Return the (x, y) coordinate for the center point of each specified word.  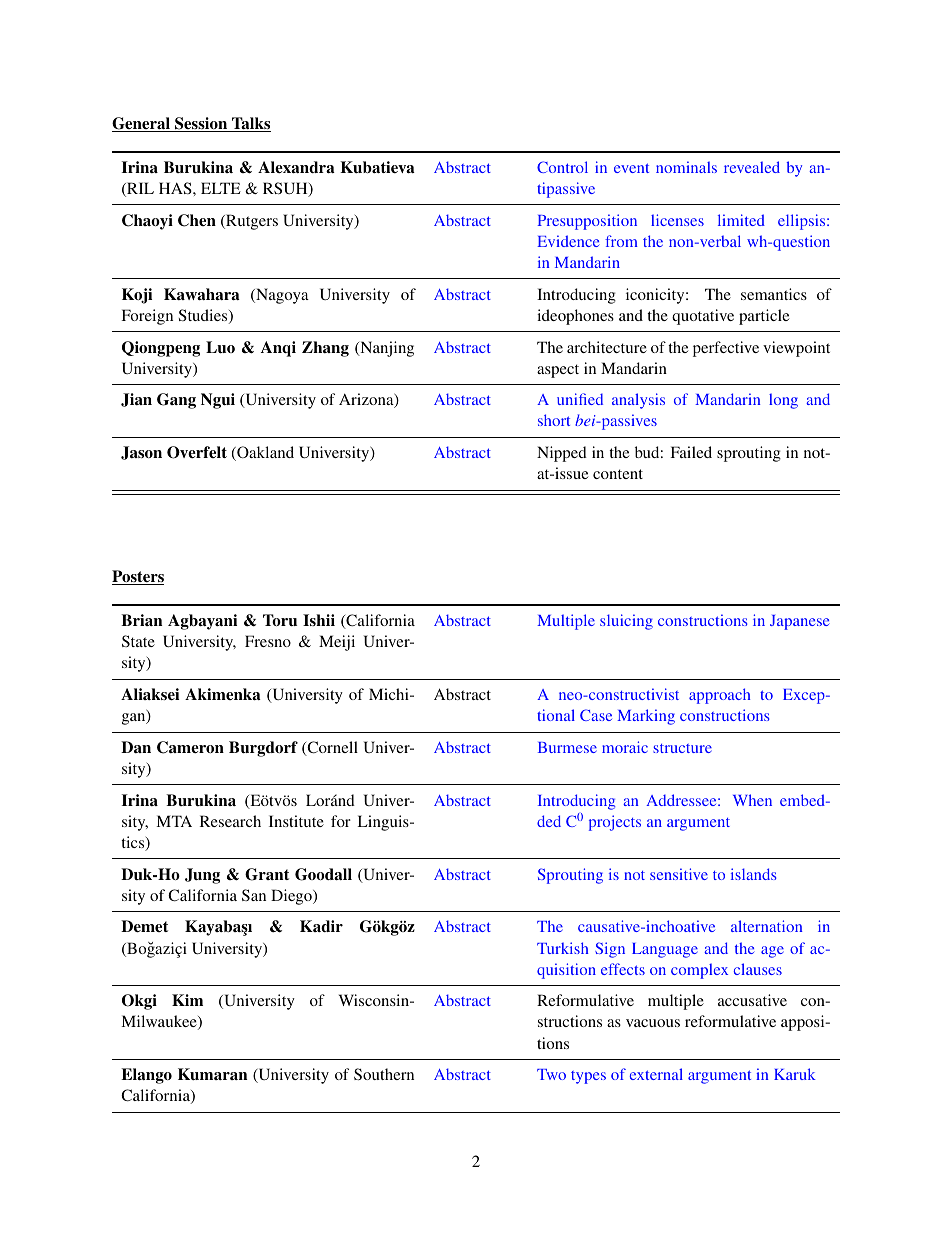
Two (551, 1074)
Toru (280, 620)
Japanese (799, 622)
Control (562, 167)
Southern (384, 1074)
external (656, 1074)
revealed (752, 167)
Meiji (337, 643)
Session (201, 124)
